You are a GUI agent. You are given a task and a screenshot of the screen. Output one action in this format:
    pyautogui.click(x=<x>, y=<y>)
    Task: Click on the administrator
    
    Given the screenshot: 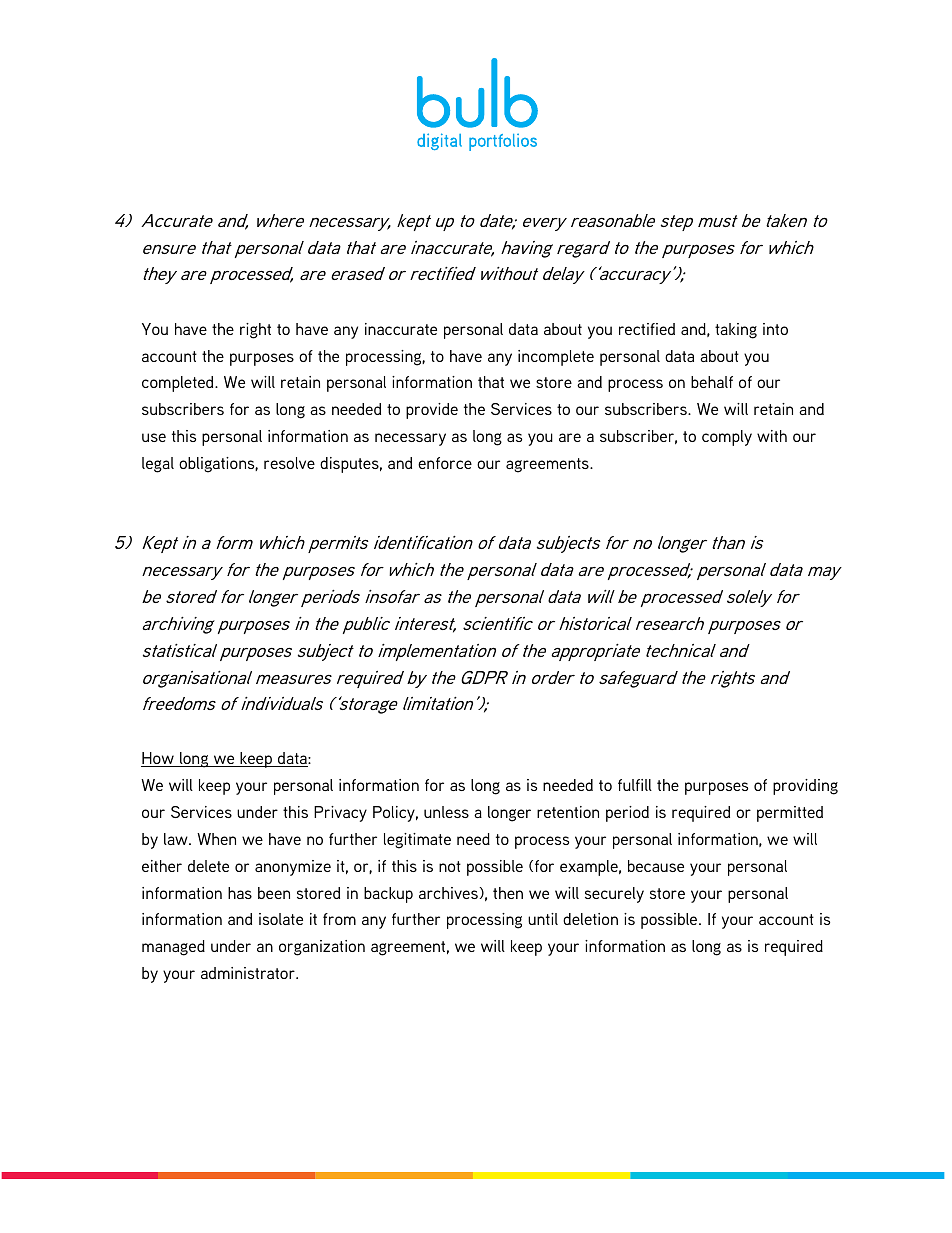 What is the action you would take?
    pyautogui.click(x=249, y=973)
